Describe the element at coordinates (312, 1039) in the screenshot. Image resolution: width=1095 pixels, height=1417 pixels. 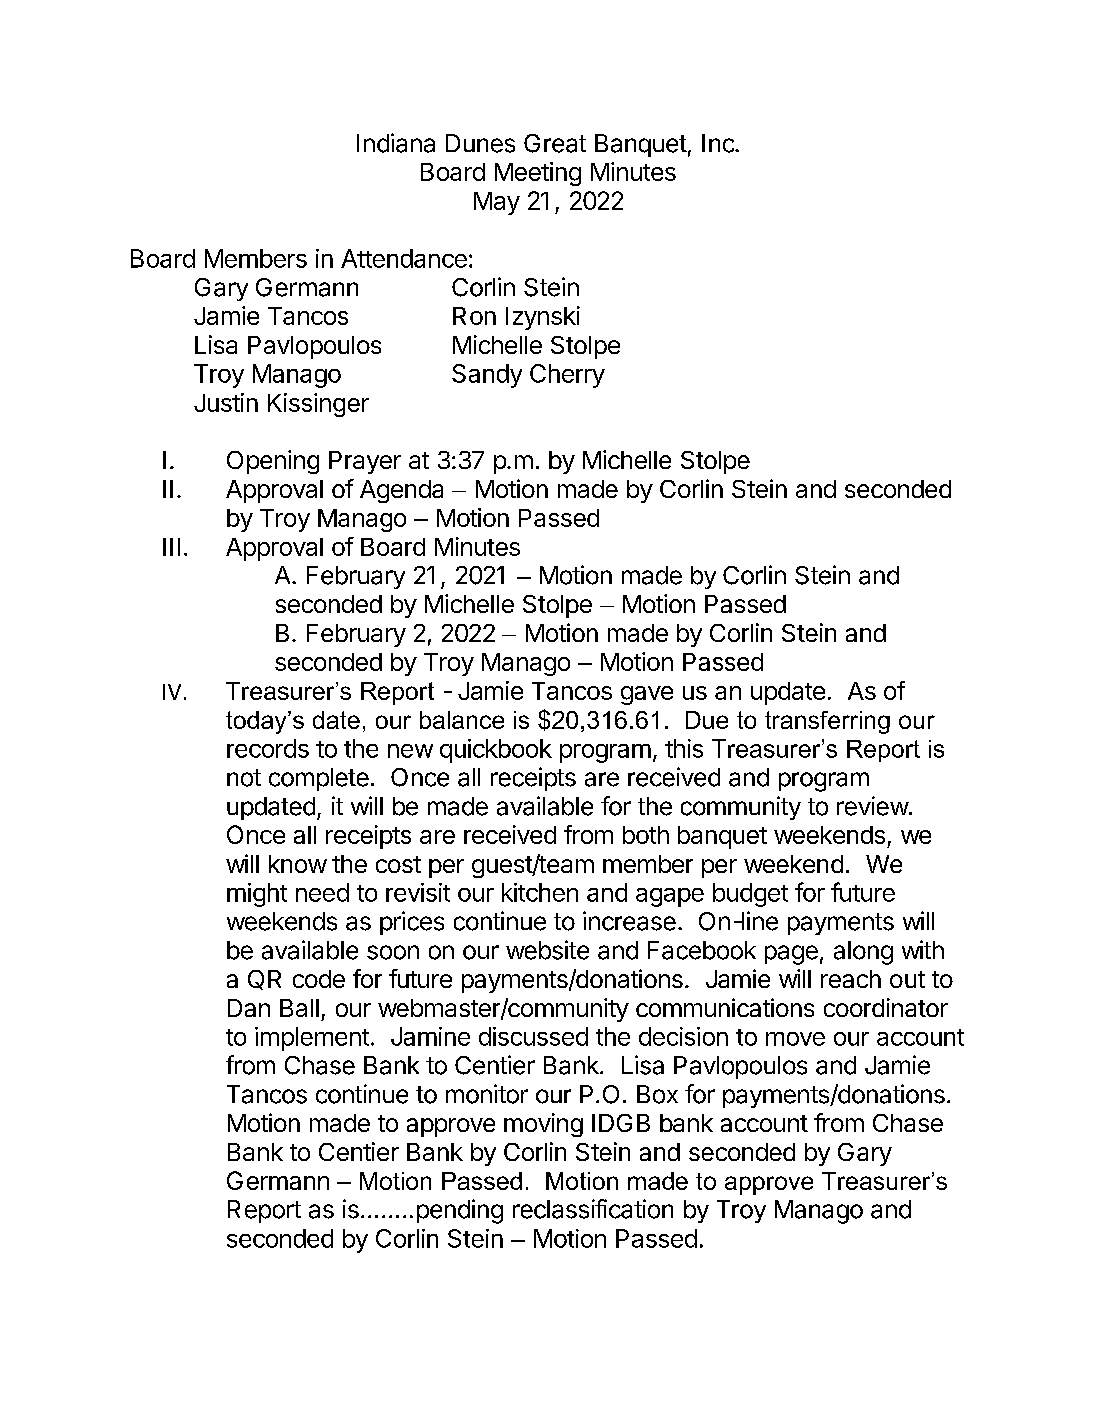
I see `implement` at that location.
